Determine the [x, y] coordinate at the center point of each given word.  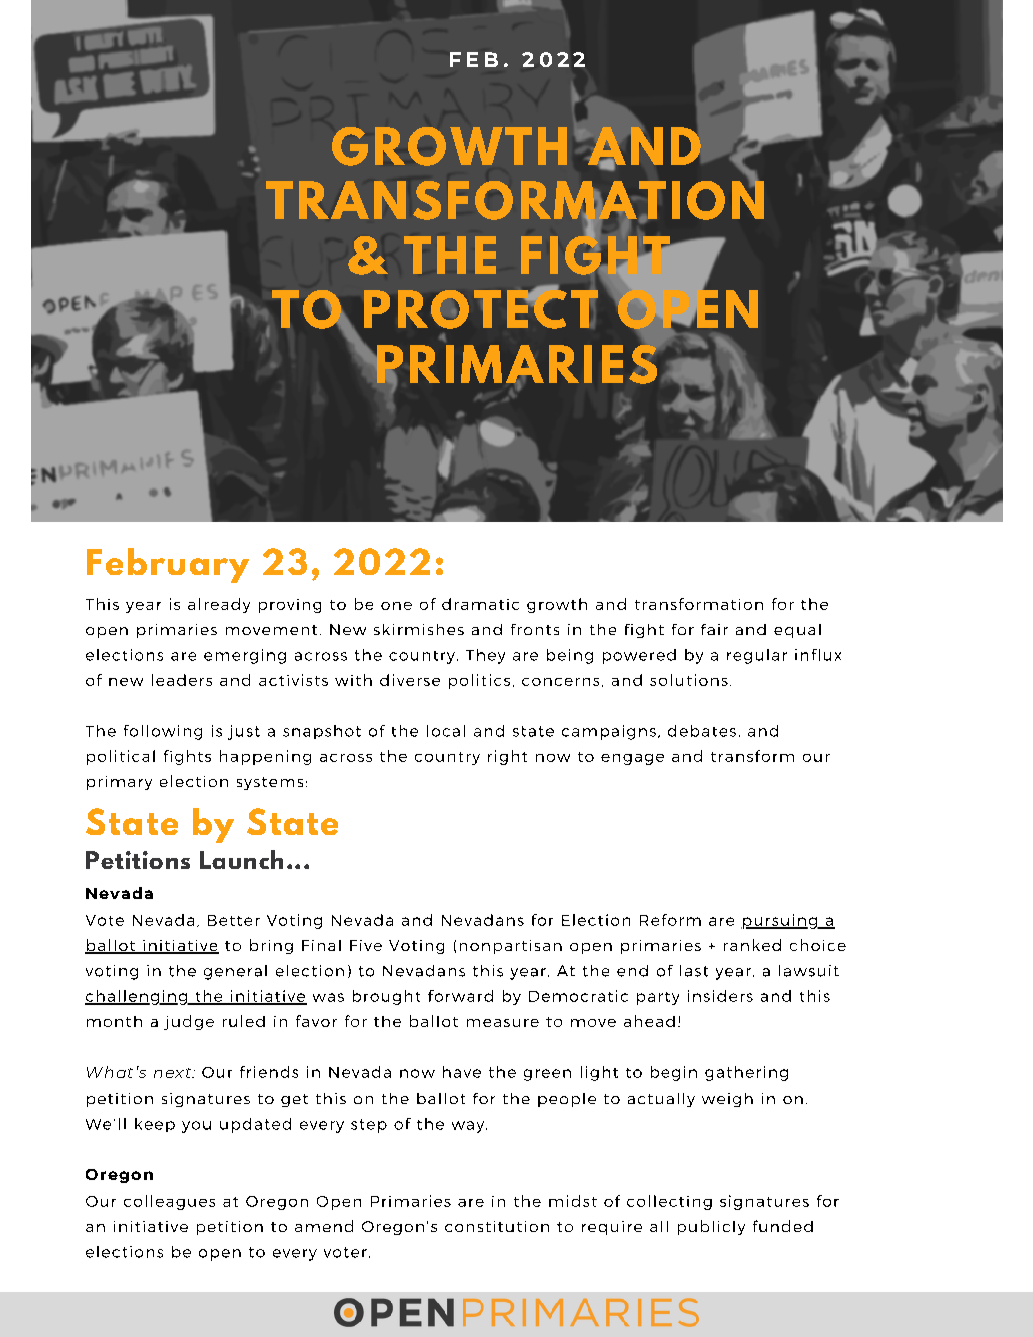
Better [234, 920]
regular [757, 656]
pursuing [780, 921]
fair [714, 629]
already [219, 605]
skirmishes [419, 629]
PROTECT [481, 308]
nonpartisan [511, 947]
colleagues [169, 1202]
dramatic [480, 604]
